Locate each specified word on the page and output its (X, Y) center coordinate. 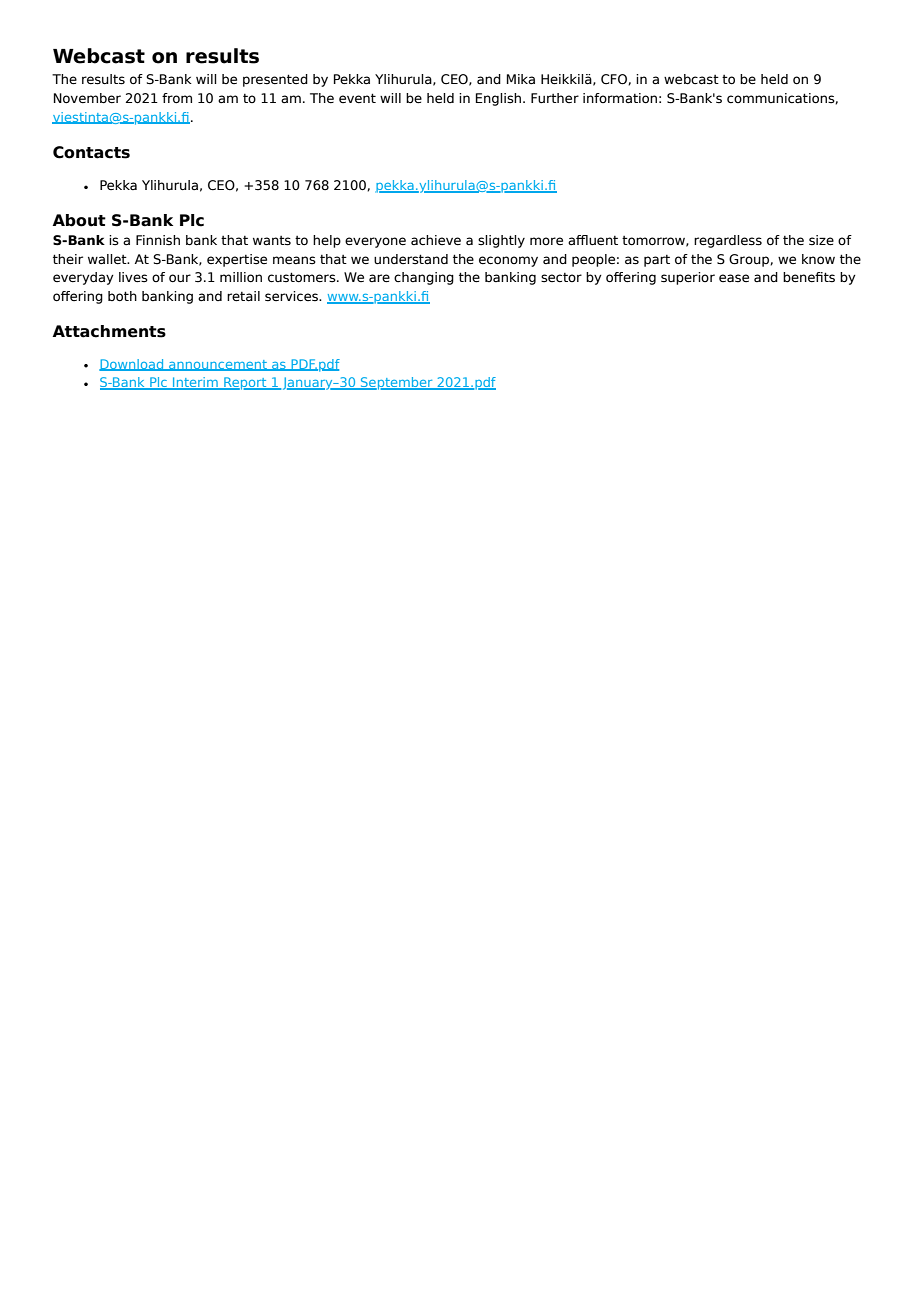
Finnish (158, 240)
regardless (728, 241)
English (500, 99)
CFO (615, 79)
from (177, 98)
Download (132, 365)
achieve (436, 240)
